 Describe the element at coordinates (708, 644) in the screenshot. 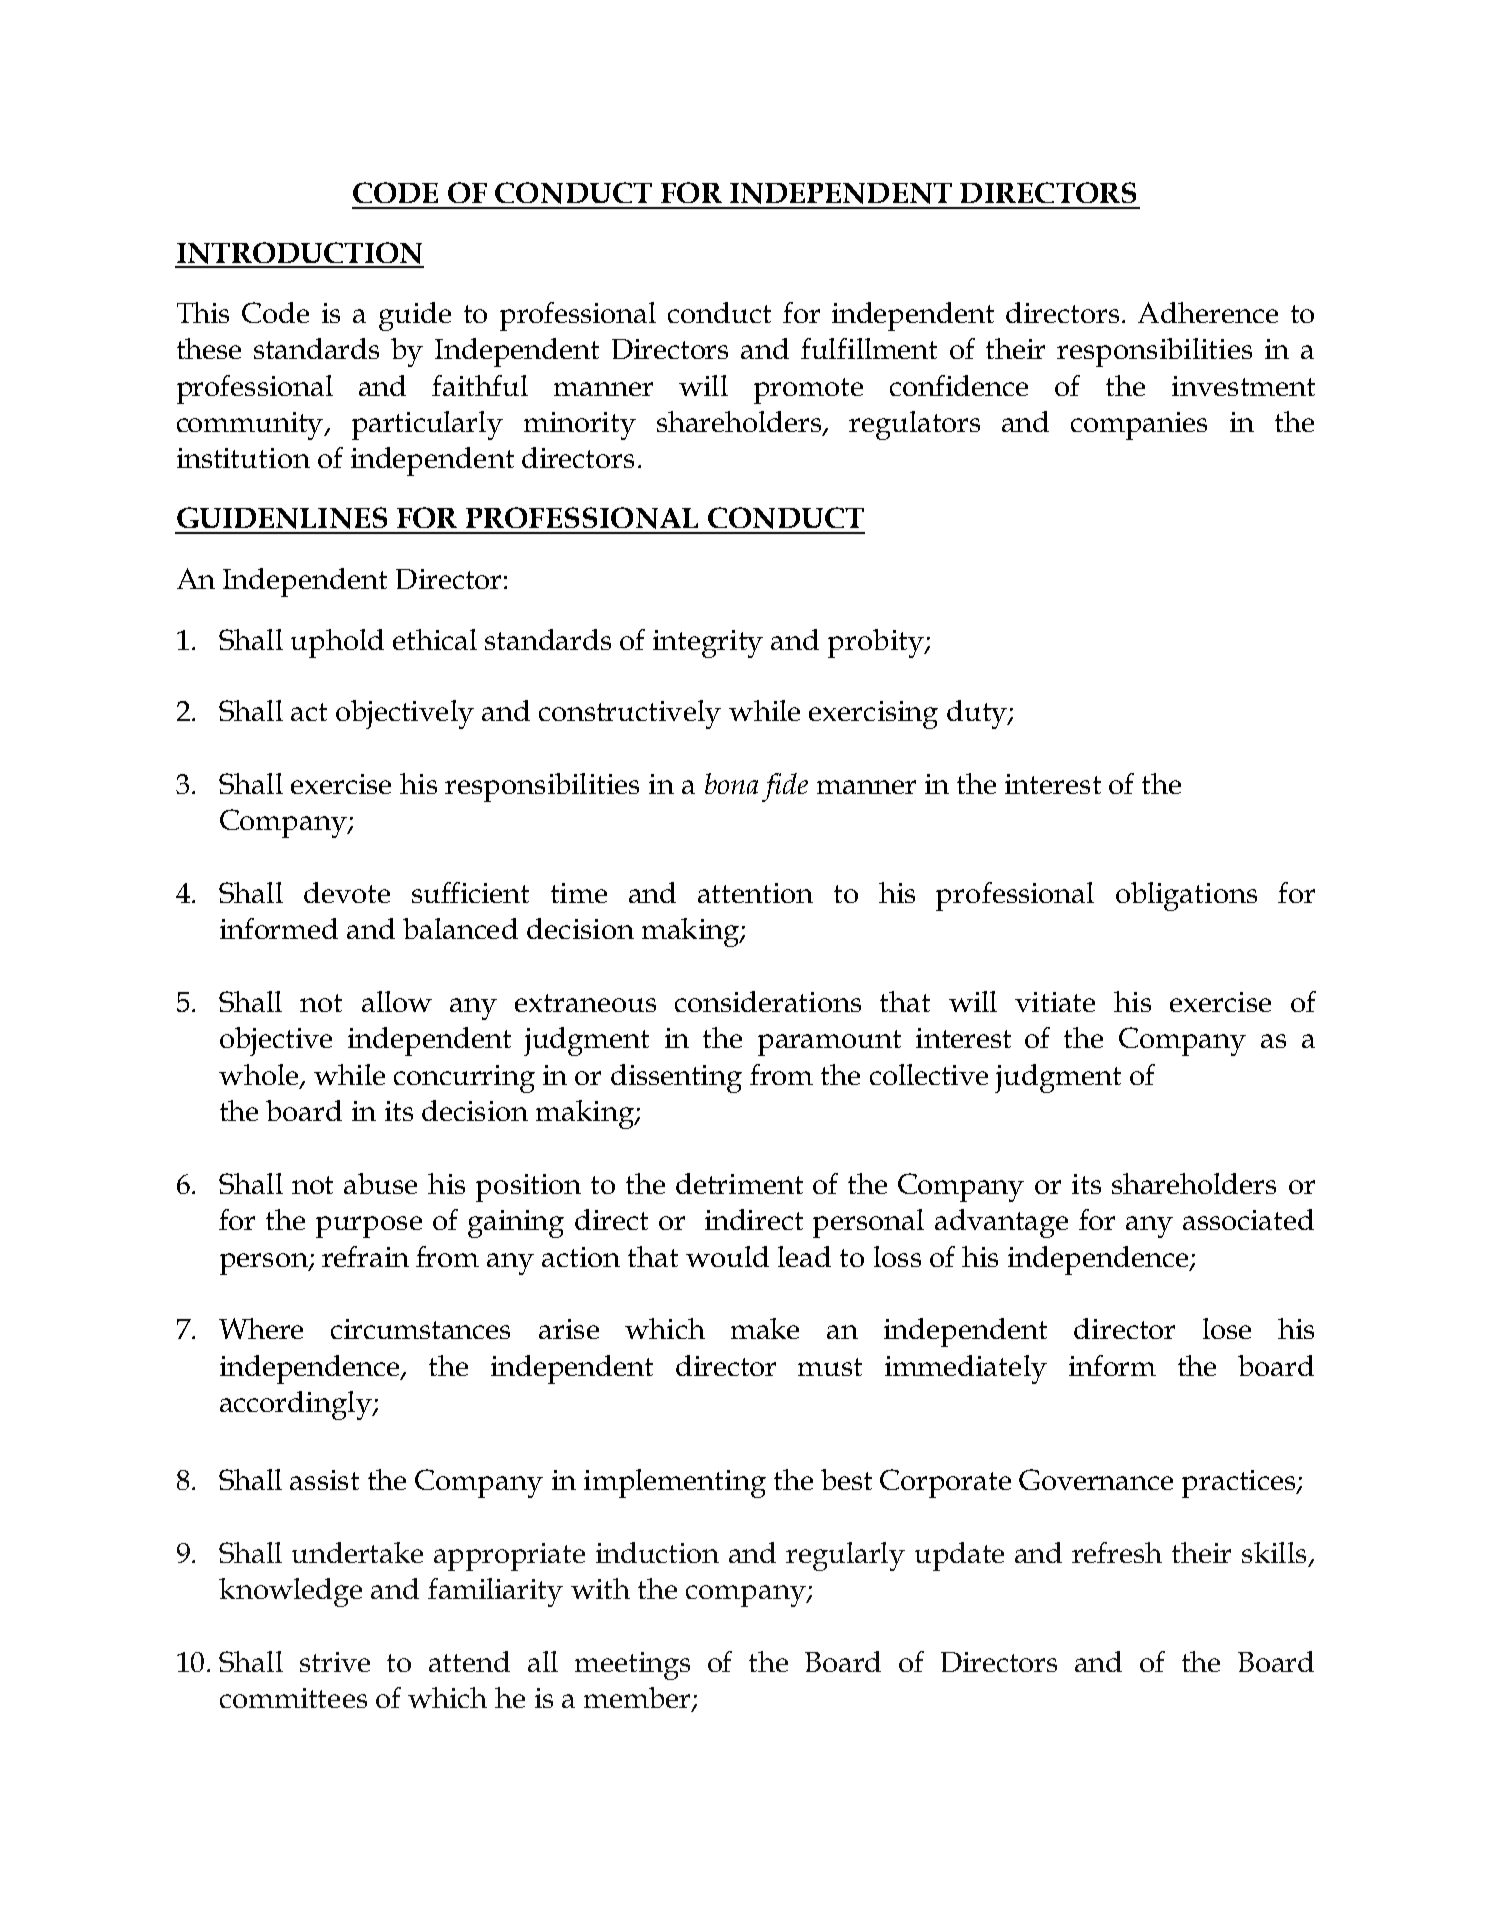

I see `integrity` at that location.
